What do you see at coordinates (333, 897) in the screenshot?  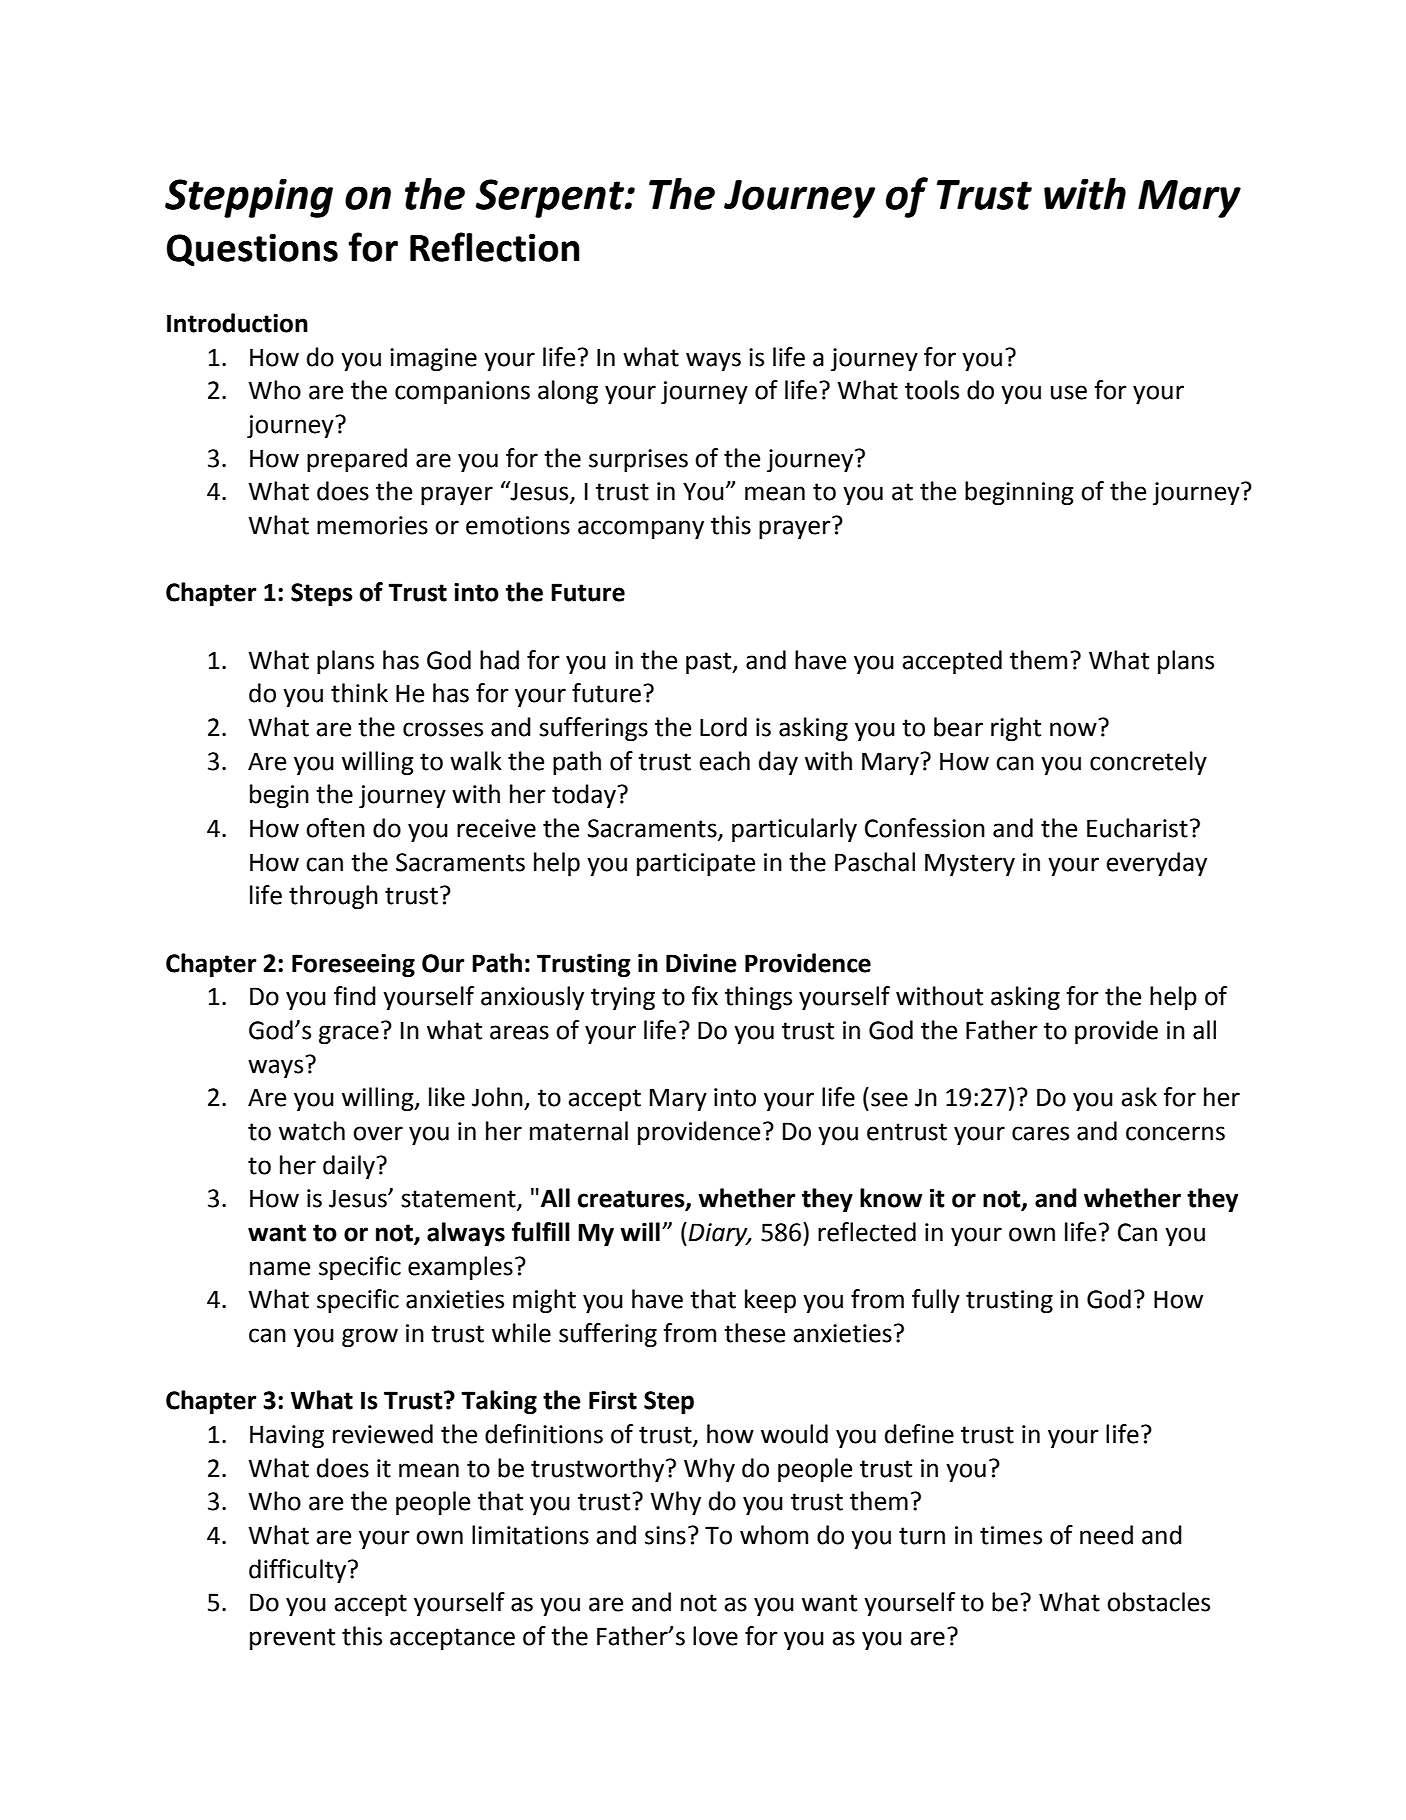 I see `through` at bounding box center [333, 897].
